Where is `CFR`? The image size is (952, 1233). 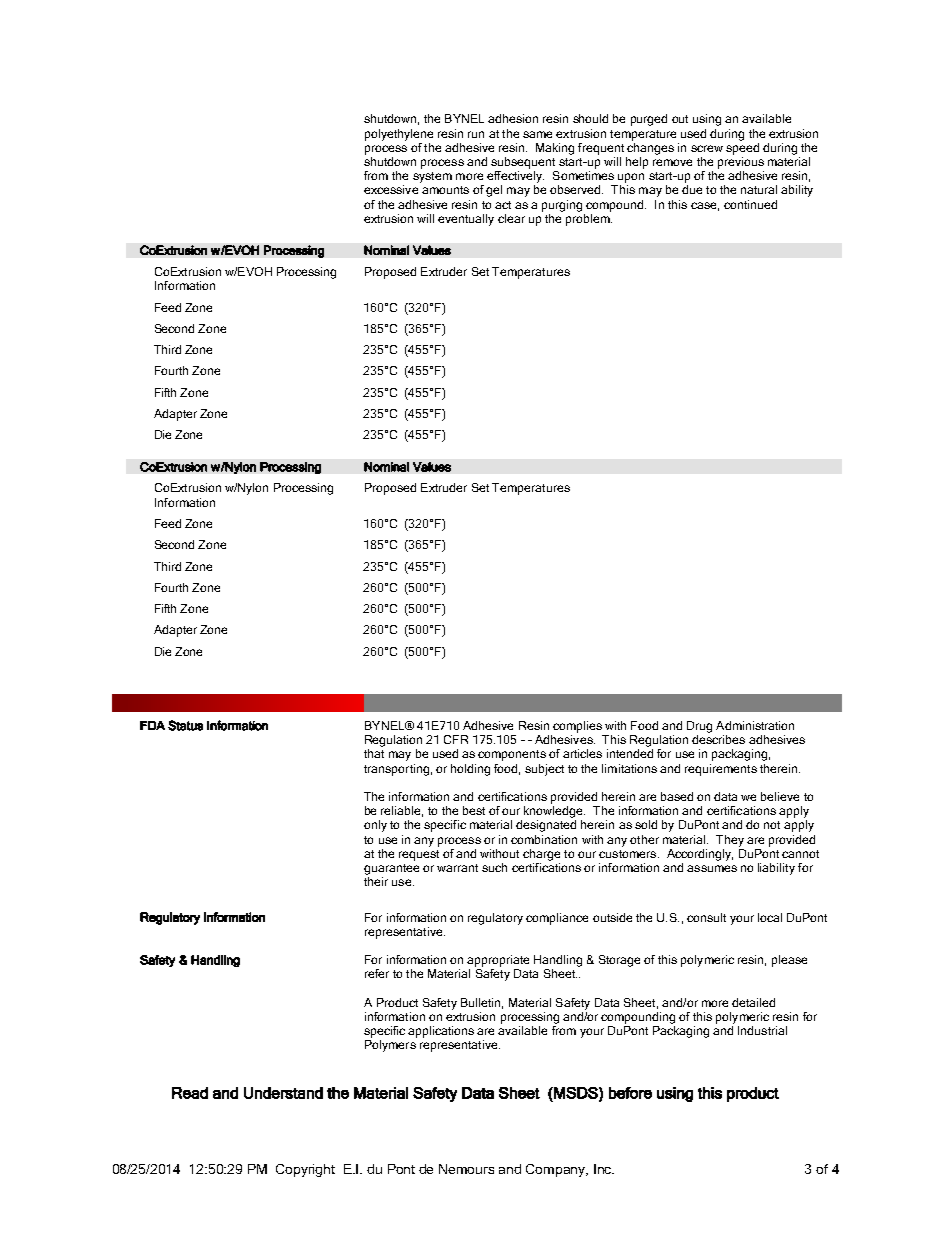
CFR is located at coordinates (456, 739).
